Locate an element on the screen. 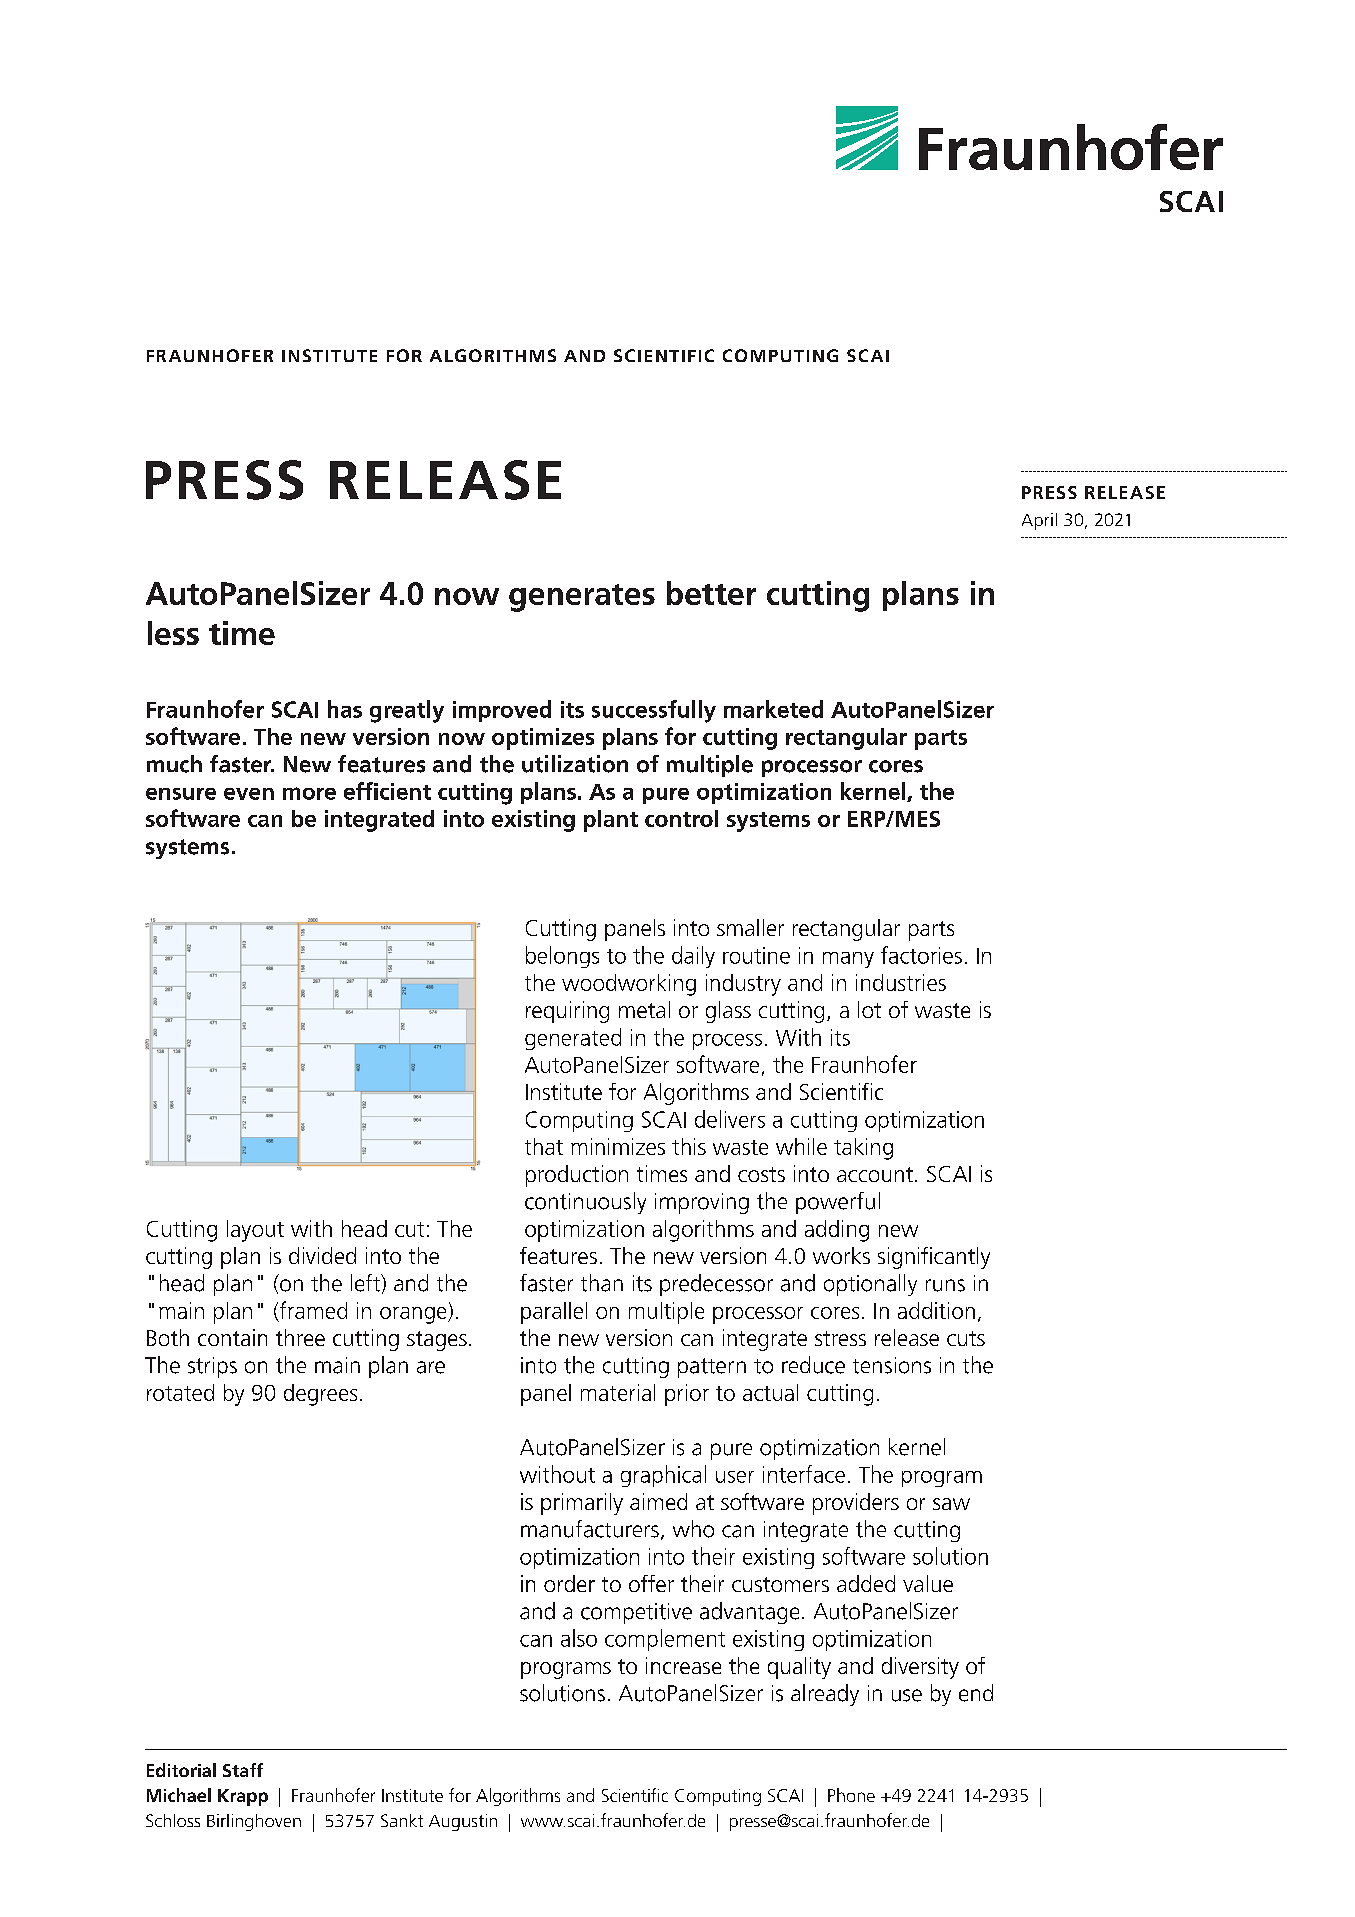  Staff is located at coordinates (243, 1770).
